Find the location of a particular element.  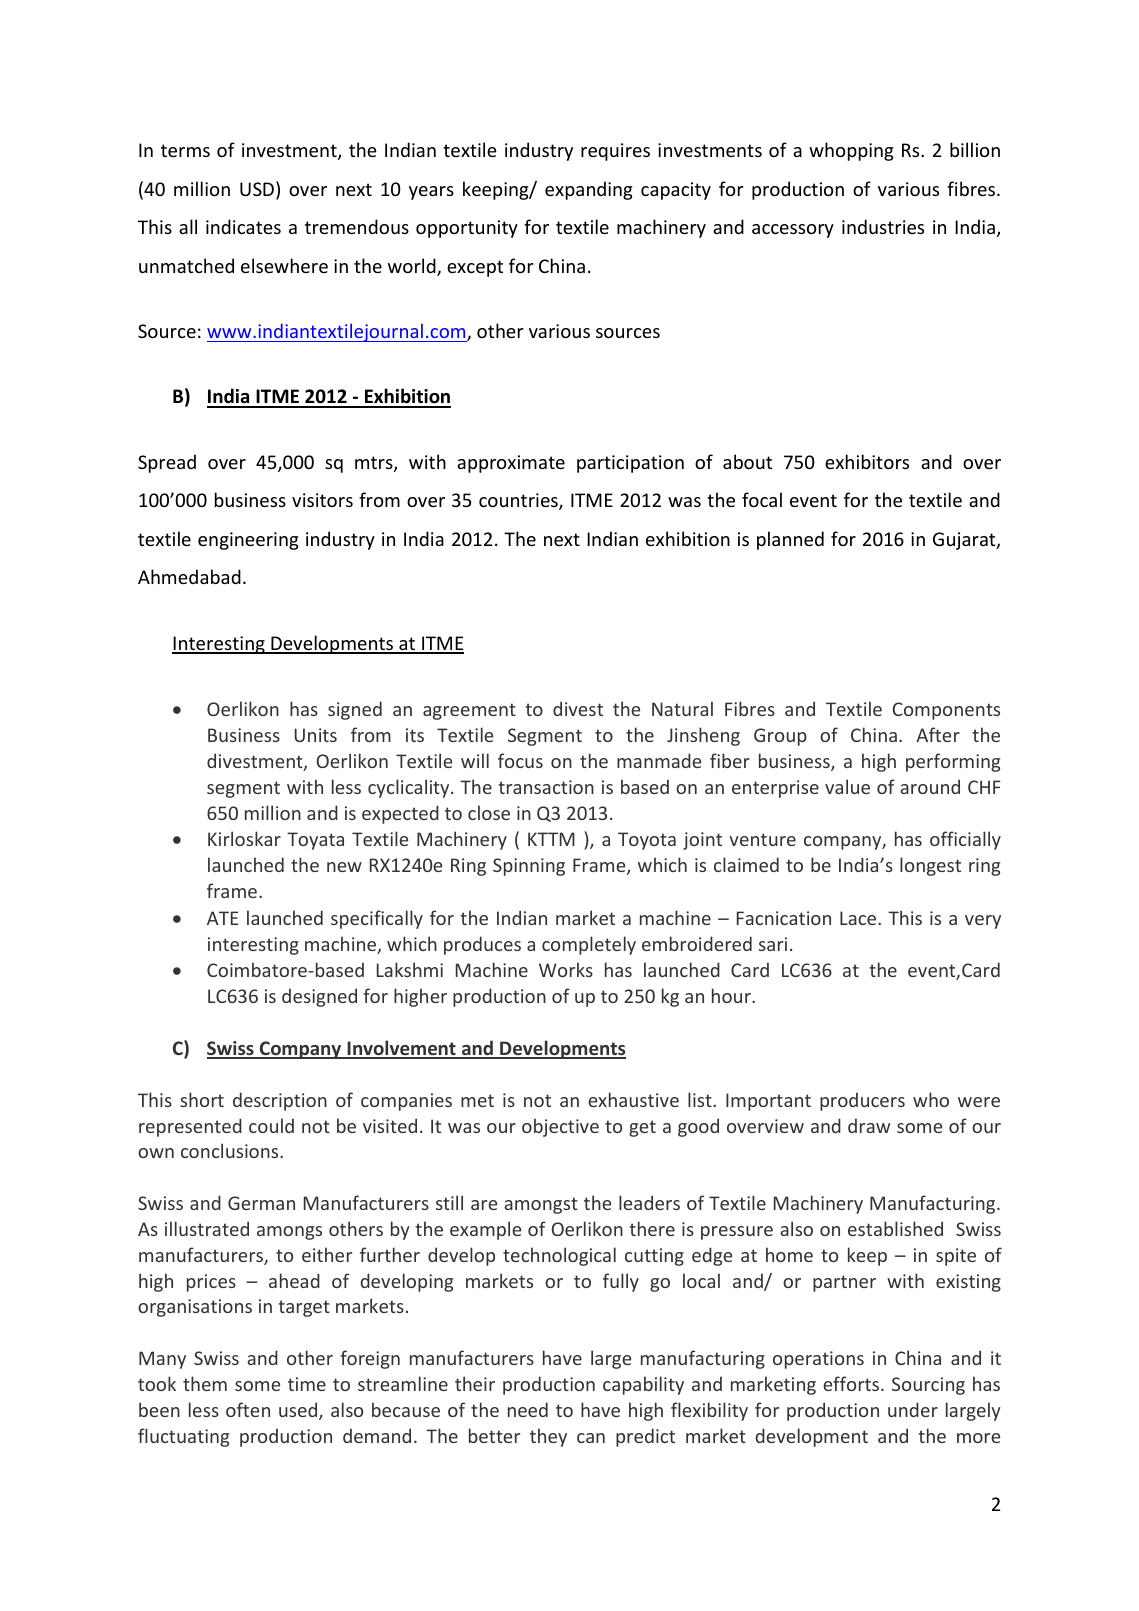

USD is located at coordinates (257, 189).
